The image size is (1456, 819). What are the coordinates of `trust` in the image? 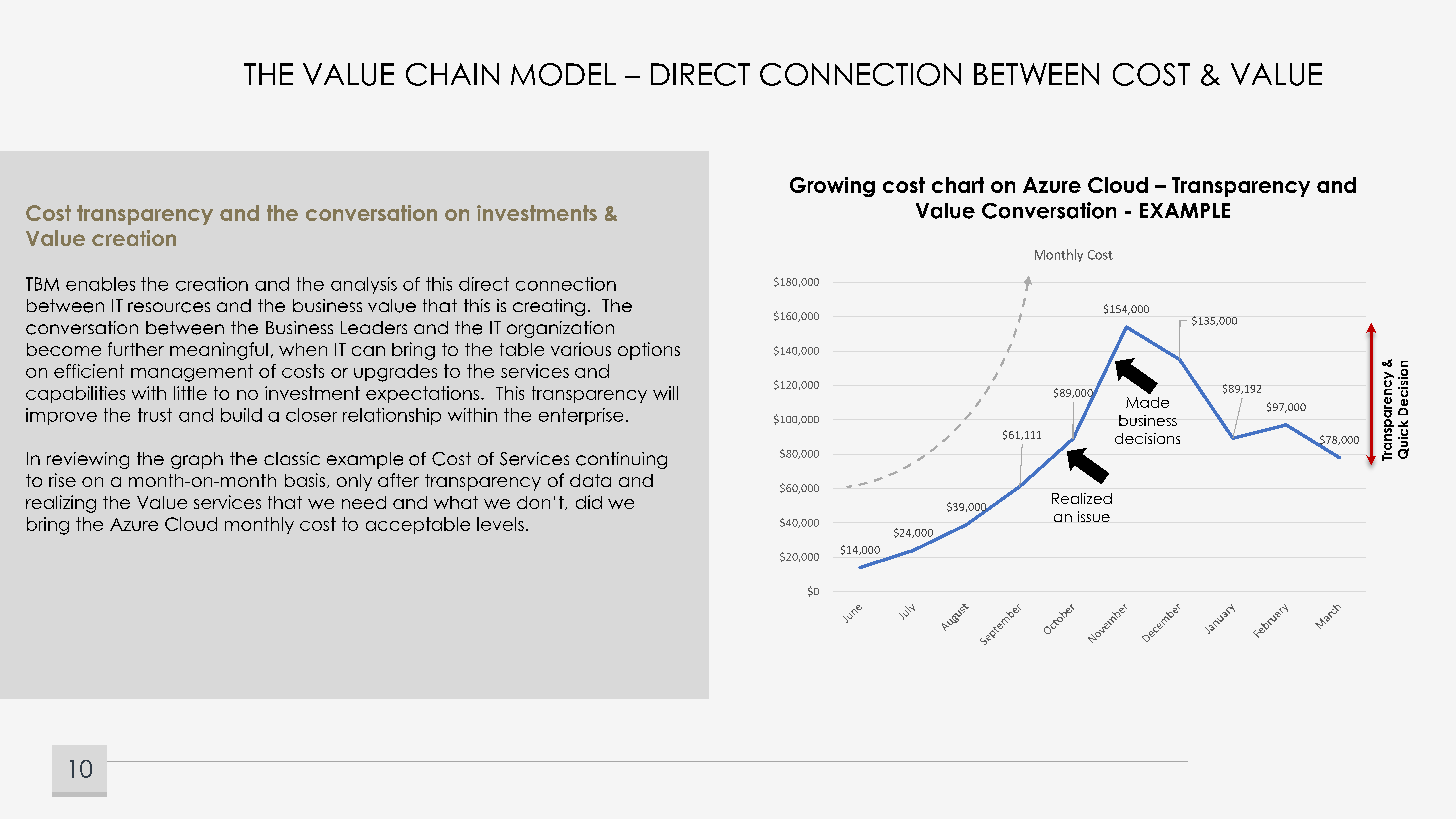 It's located at (155, 415).
